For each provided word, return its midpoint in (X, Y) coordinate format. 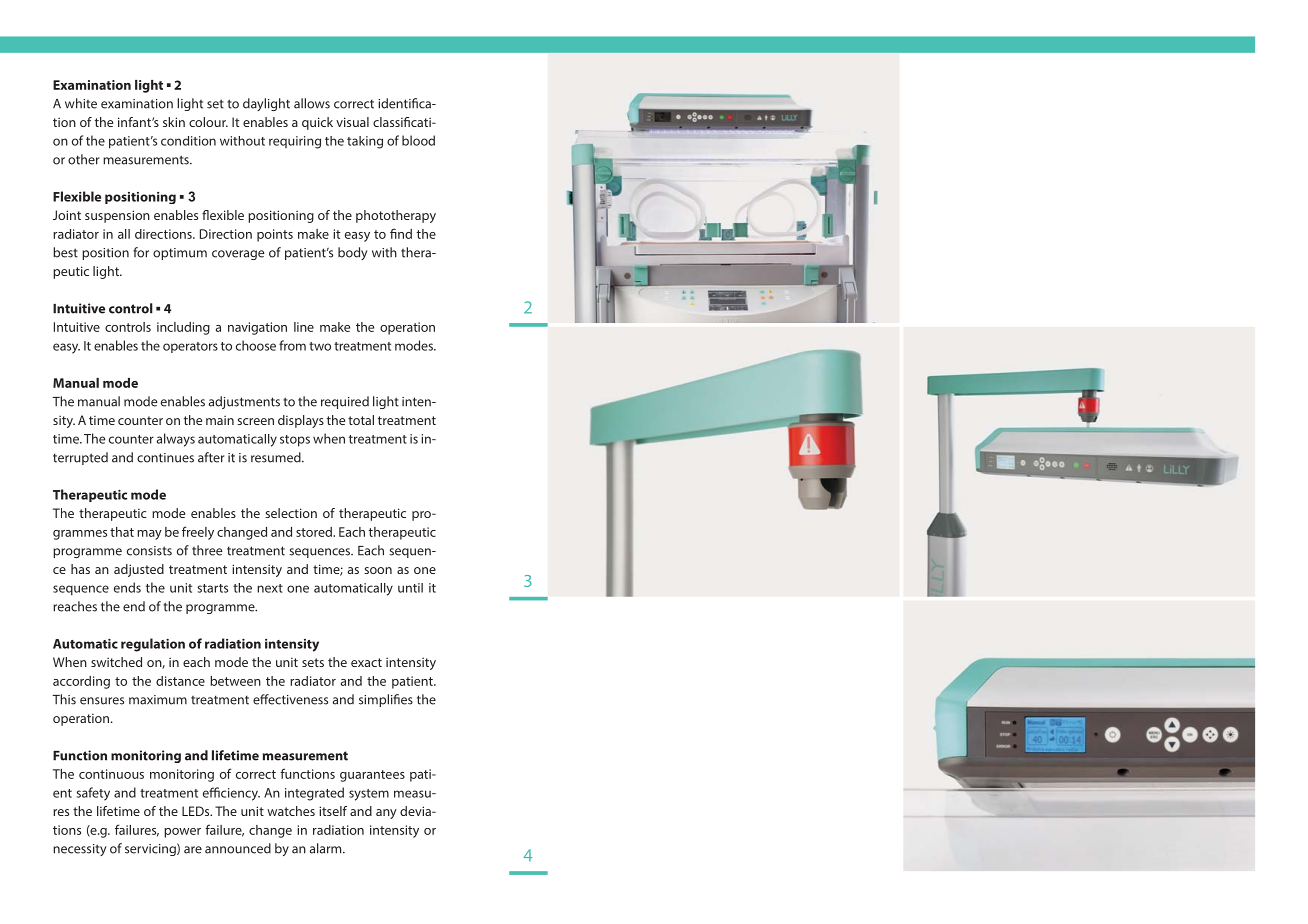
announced (238, 848)
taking (365, 142)
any (386, 814)
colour (208, 122)
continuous (111, 774)
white (81, 103)
